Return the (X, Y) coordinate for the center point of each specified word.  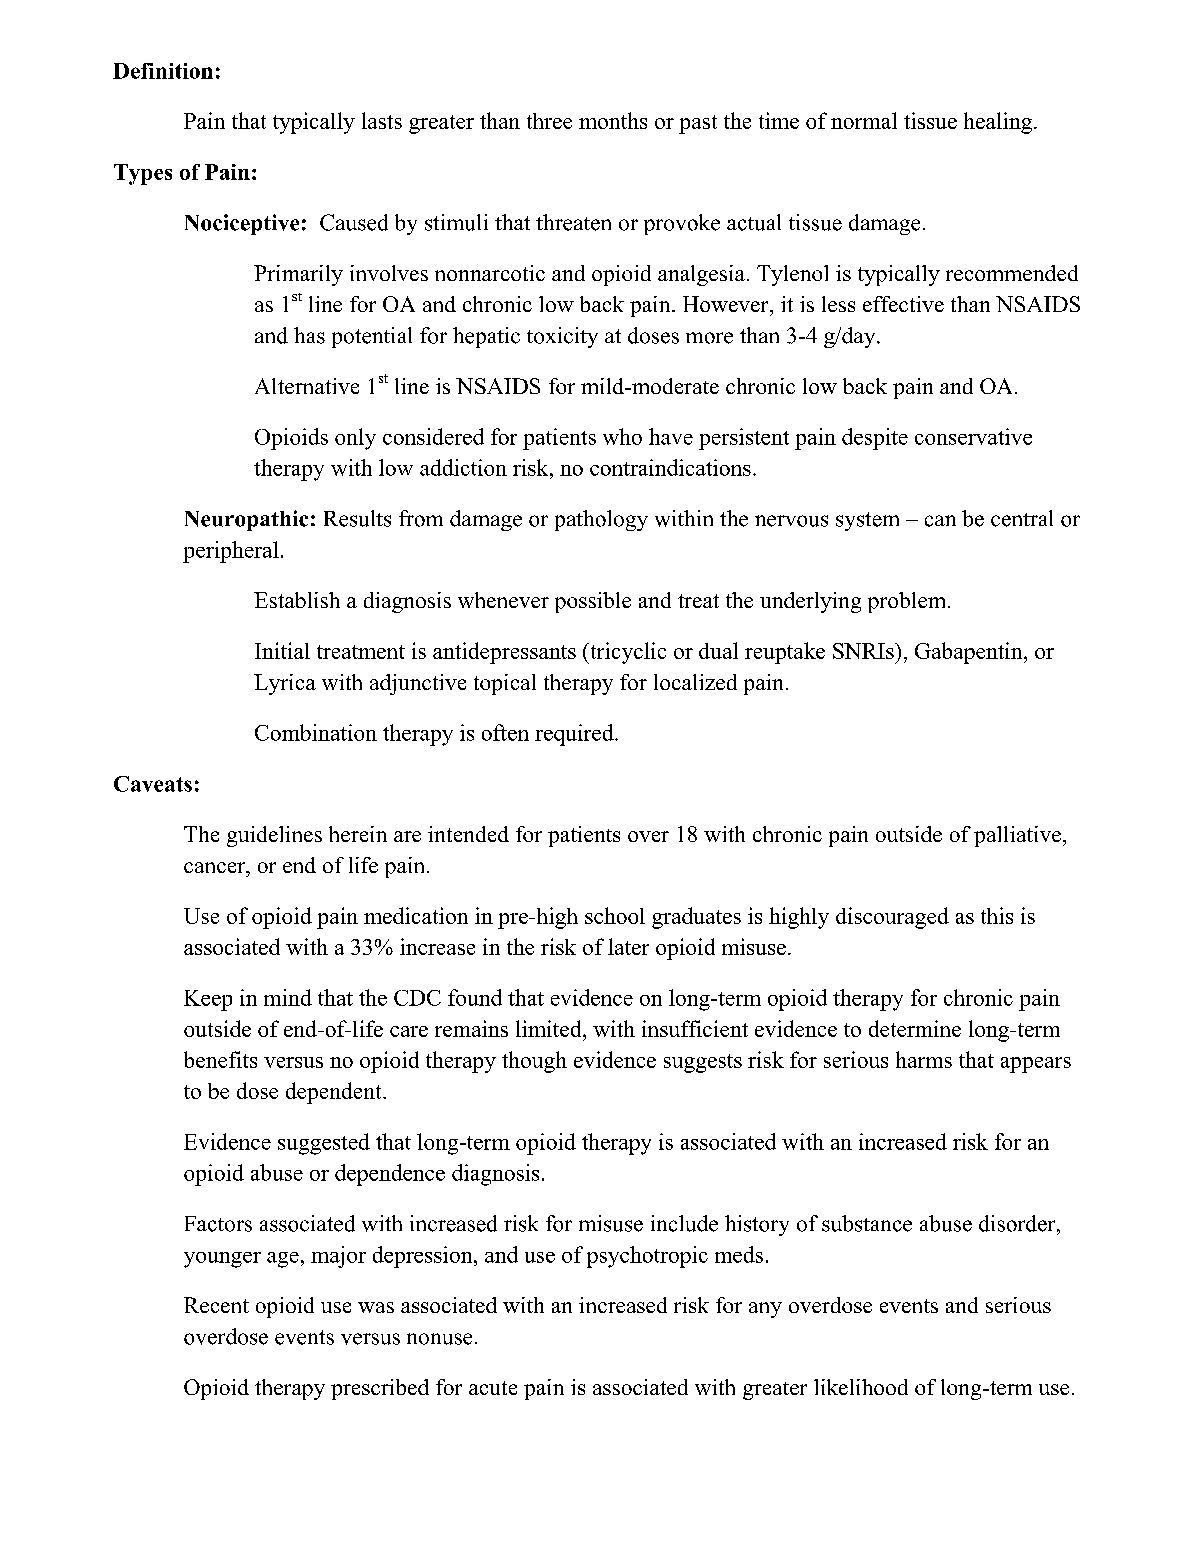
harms (924, 1059)
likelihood (861, 1387)
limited (550, 1028)
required (575, 735)
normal (864, 120)
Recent (216, 1305)
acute (493, 1388)
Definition (163, 71)
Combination (316, 732)
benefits (220, 1059)
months (613, 120)
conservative (973, 436)
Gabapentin (970, 653)
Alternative (307, 386)
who (622, 436)
